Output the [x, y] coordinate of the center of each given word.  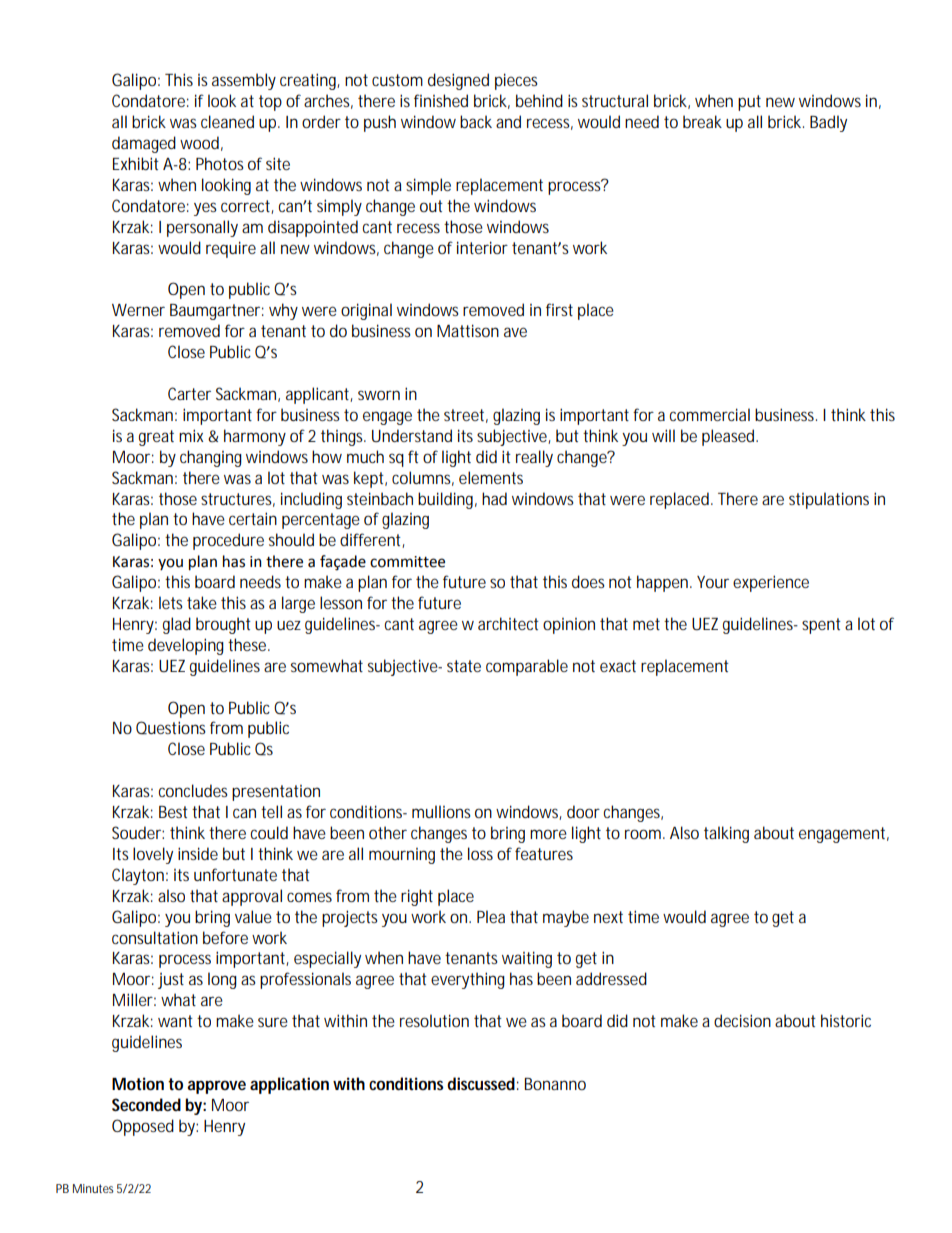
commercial [709, 414]
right [417, 897]
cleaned [227, 121]
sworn [379, 395]
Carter [189, 393]
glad [177, 625]
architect [508, 623]
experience [771, 583]
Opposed [143, 1127]
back [476, 121]
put [749, 103]
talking [726, 834]
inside [198, 853]
